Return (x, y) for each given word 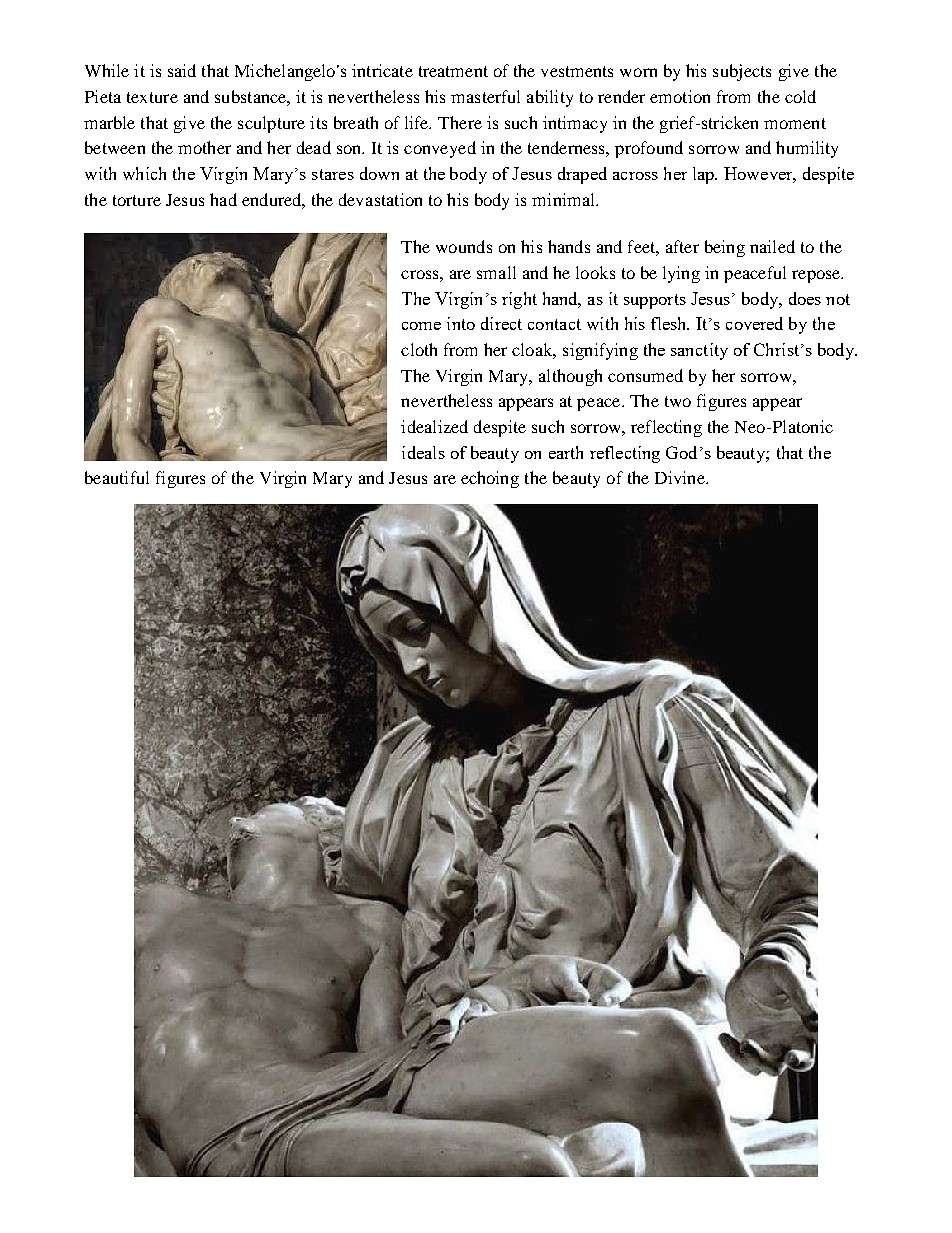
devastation (380, 199)
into (461, 323)
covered (754, 323)
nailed (772, 246)
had (223, 199)
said (182, 70)
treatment (453, 71)
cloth (419, 349)
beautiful (117, 477)
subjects (742, 72)
